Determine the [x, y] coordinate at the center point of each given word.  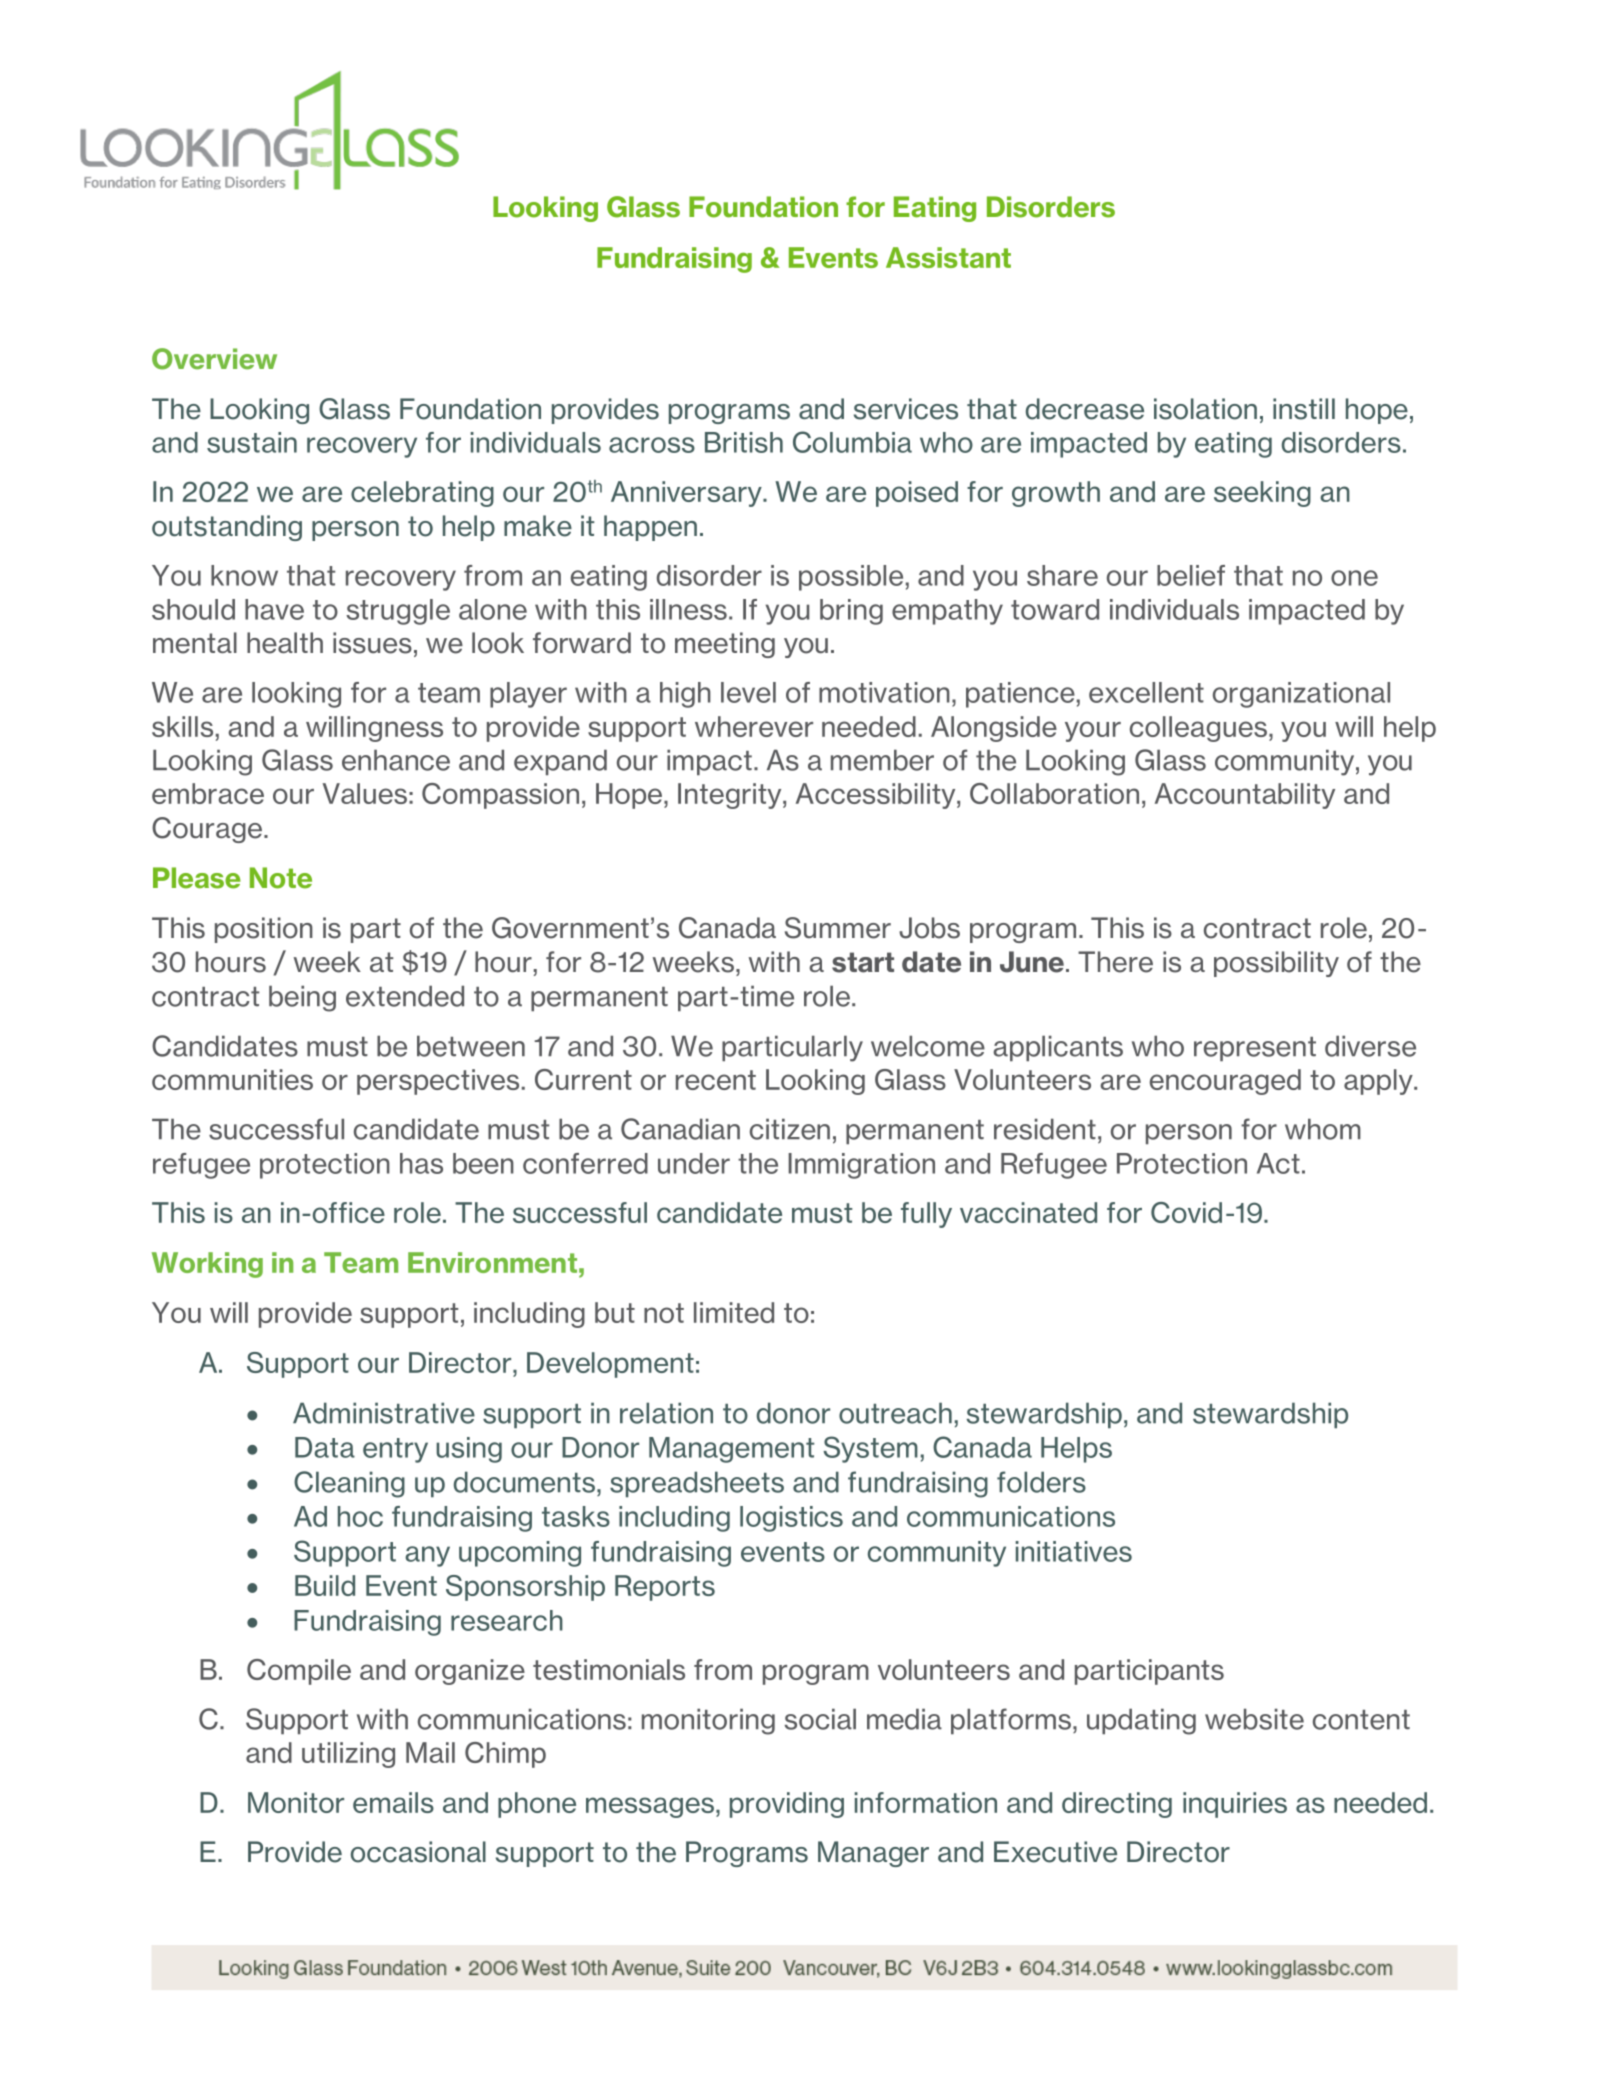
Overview [214, 359]
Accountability [1245, 796]
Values [365, 793]
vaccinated [1028, 1212]
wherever [754, 726]
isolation [1205, 409]
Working [207, 1265]
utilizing [348, 1755]
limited [734, 1312]
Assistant [948, 257]
